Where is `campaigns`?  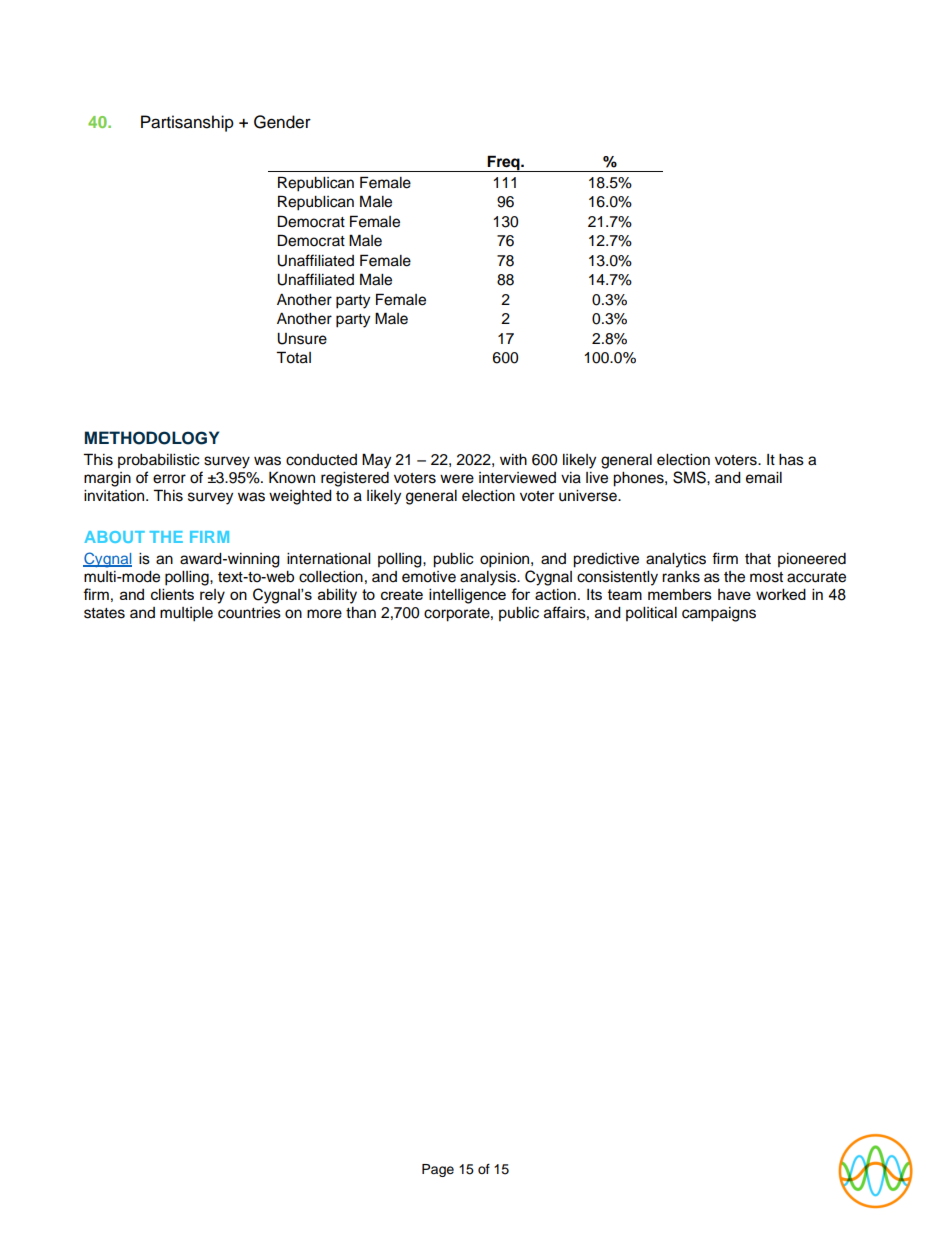
campaigns is located at coordinates (719, 614).
